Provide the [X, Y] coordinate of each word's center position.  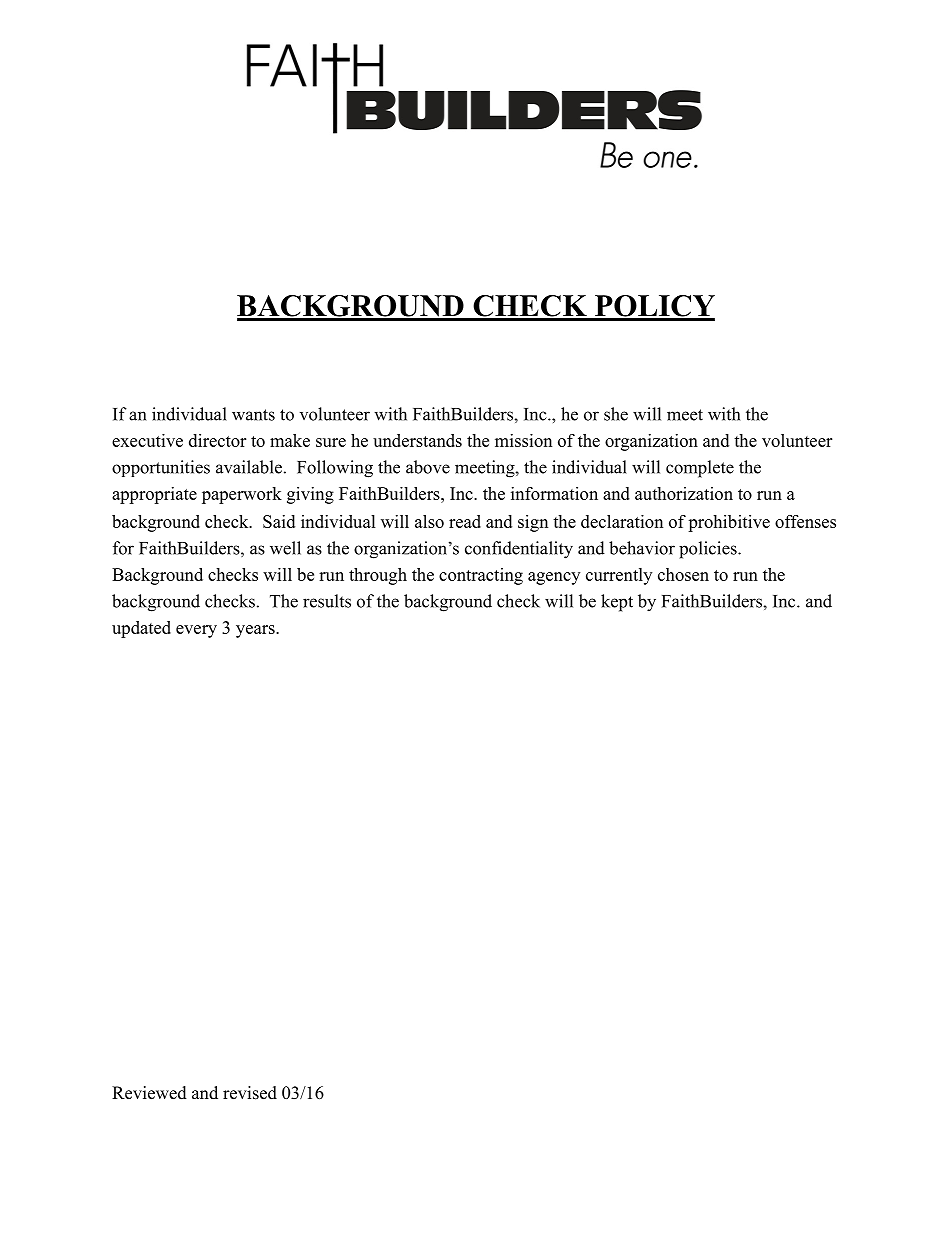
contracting [481, 576]
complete [700, 469]
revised [250, 1093]
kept [617, 603]
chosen [683, 574]
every [196, 631]
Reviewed [149, 1093]
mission [523, 440]
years [256, 631]
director [217, 440]
